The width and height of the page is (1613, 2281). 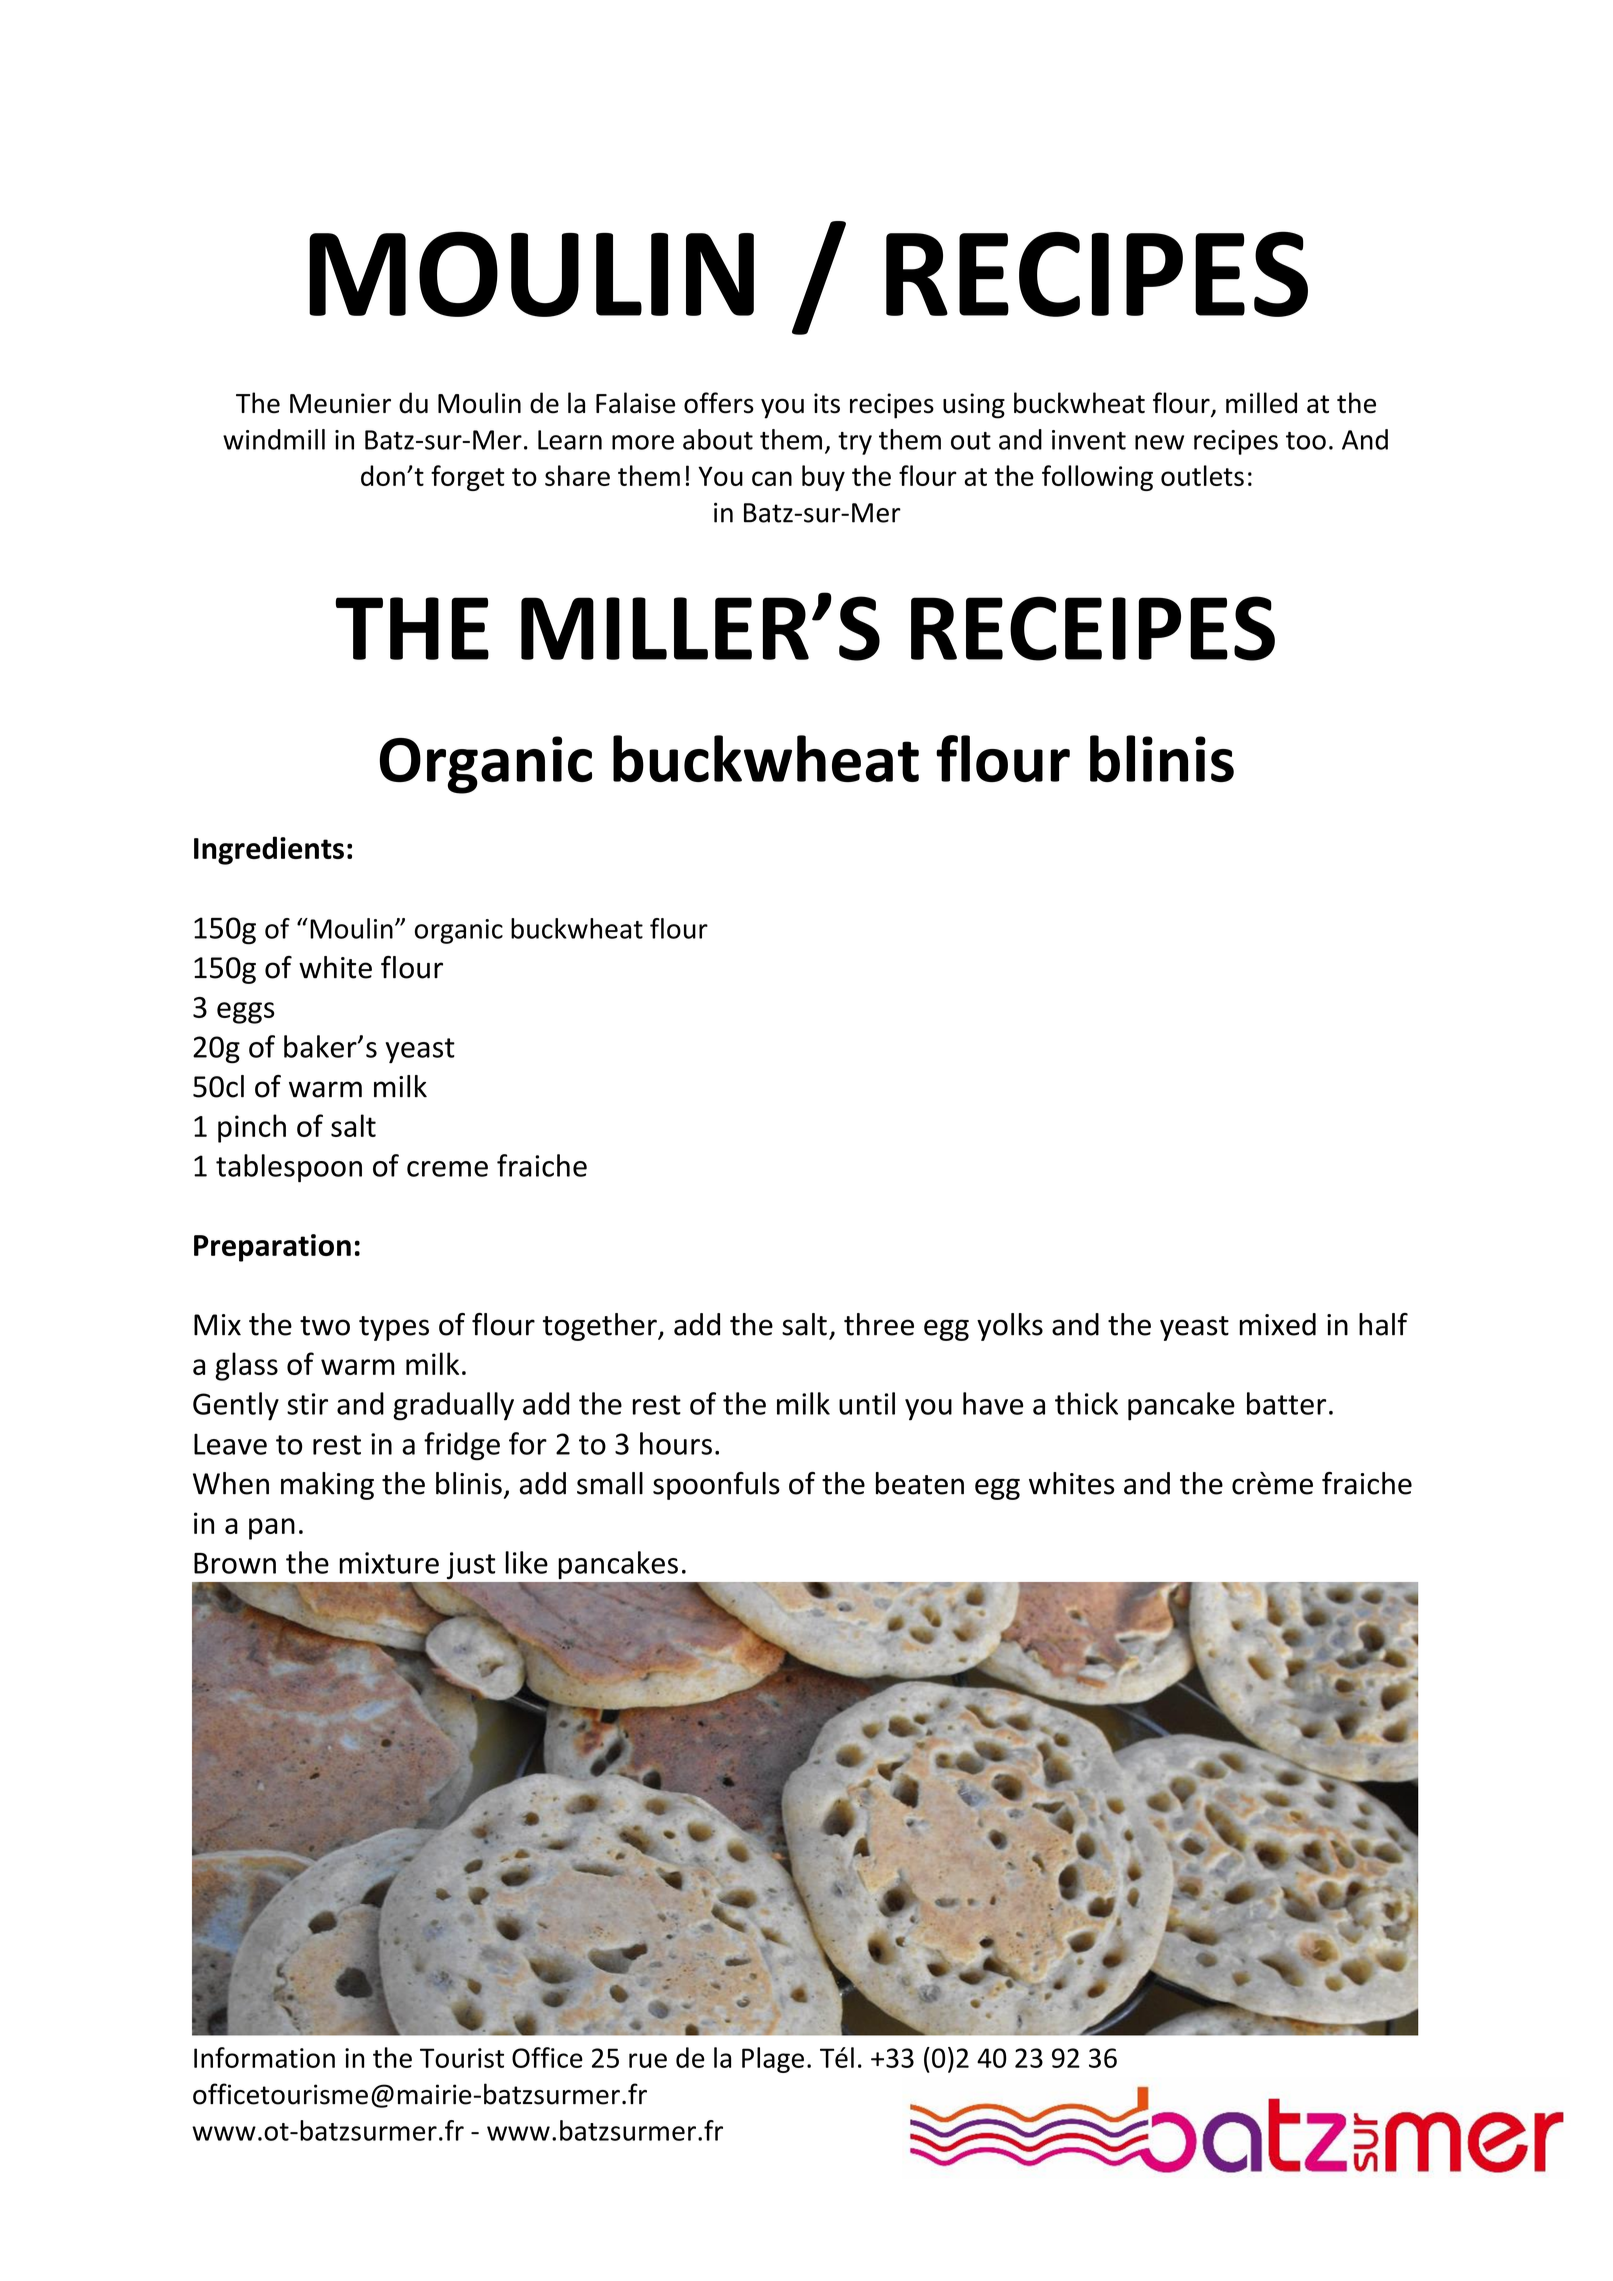 What do you see at coordinates (823, 478) in the page?
I see `buy` at bounding box center [823, 478].
